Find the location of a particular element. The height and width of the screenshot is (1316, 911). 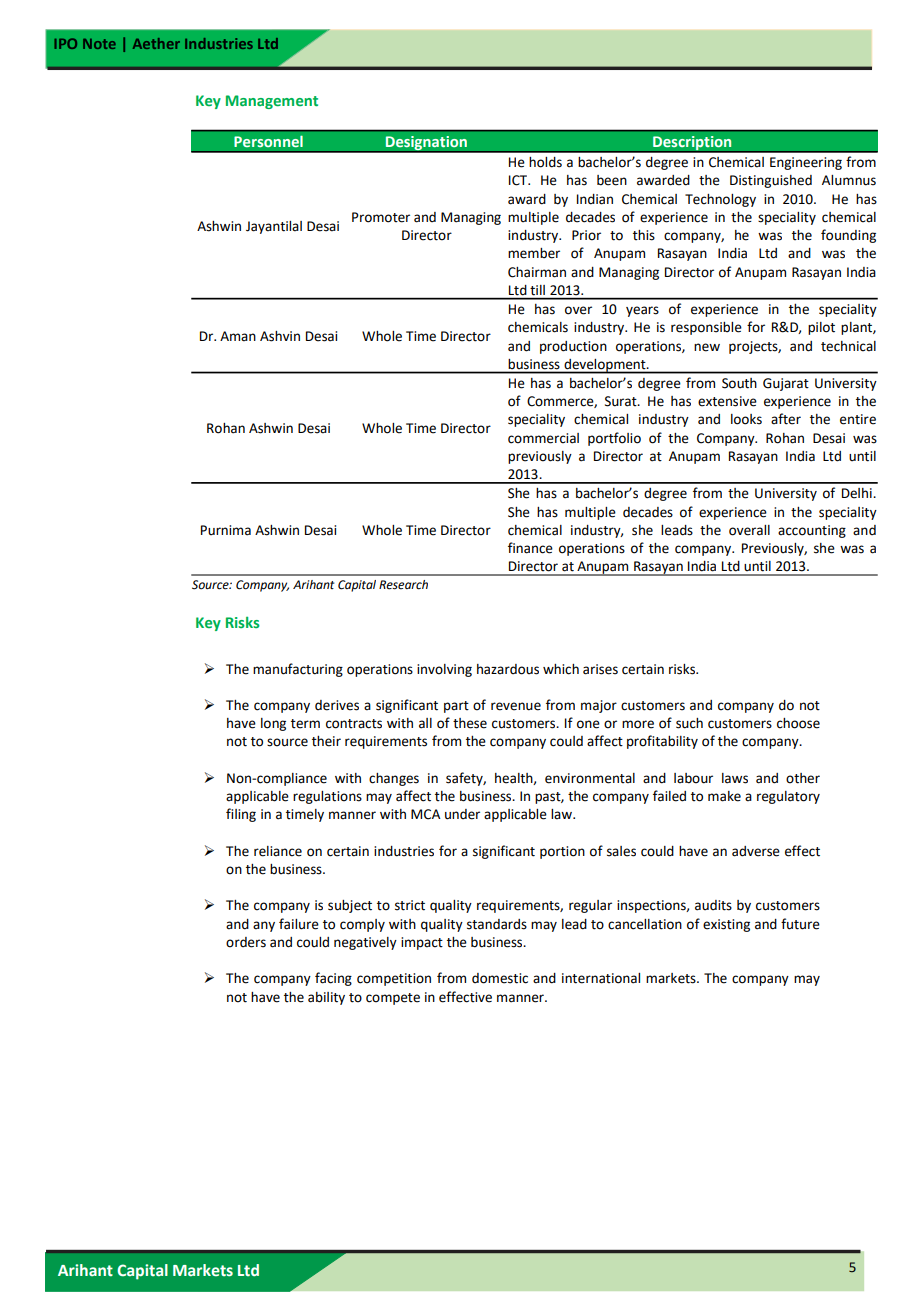

holds is located at coordinates (545, 162).
